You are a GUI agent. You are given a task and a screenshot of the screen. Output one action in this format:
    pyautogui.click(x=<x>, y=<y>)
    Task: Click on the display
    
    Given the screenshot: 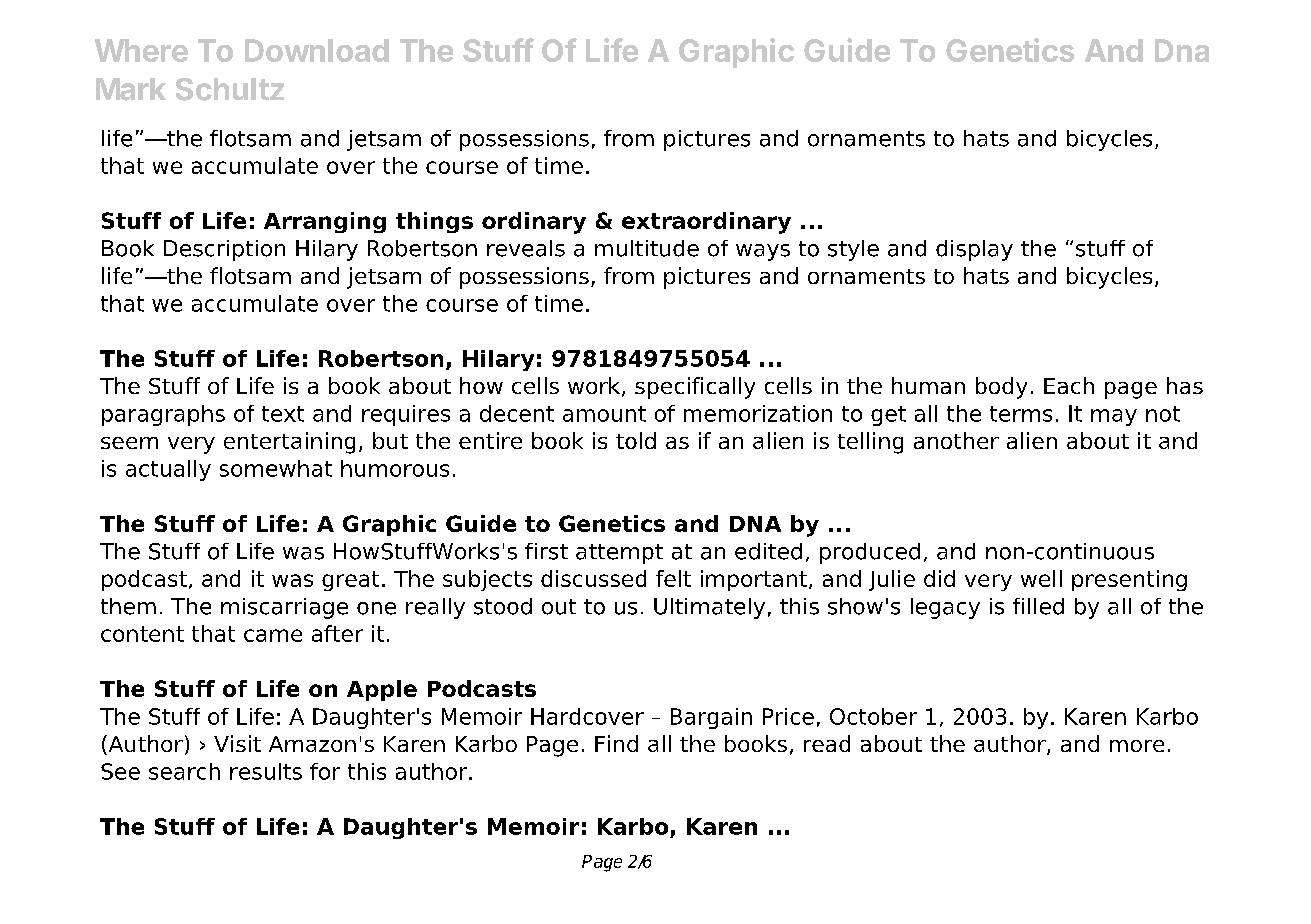 What is the action you would take?
    pyautogui.click(x=974, y=250)
